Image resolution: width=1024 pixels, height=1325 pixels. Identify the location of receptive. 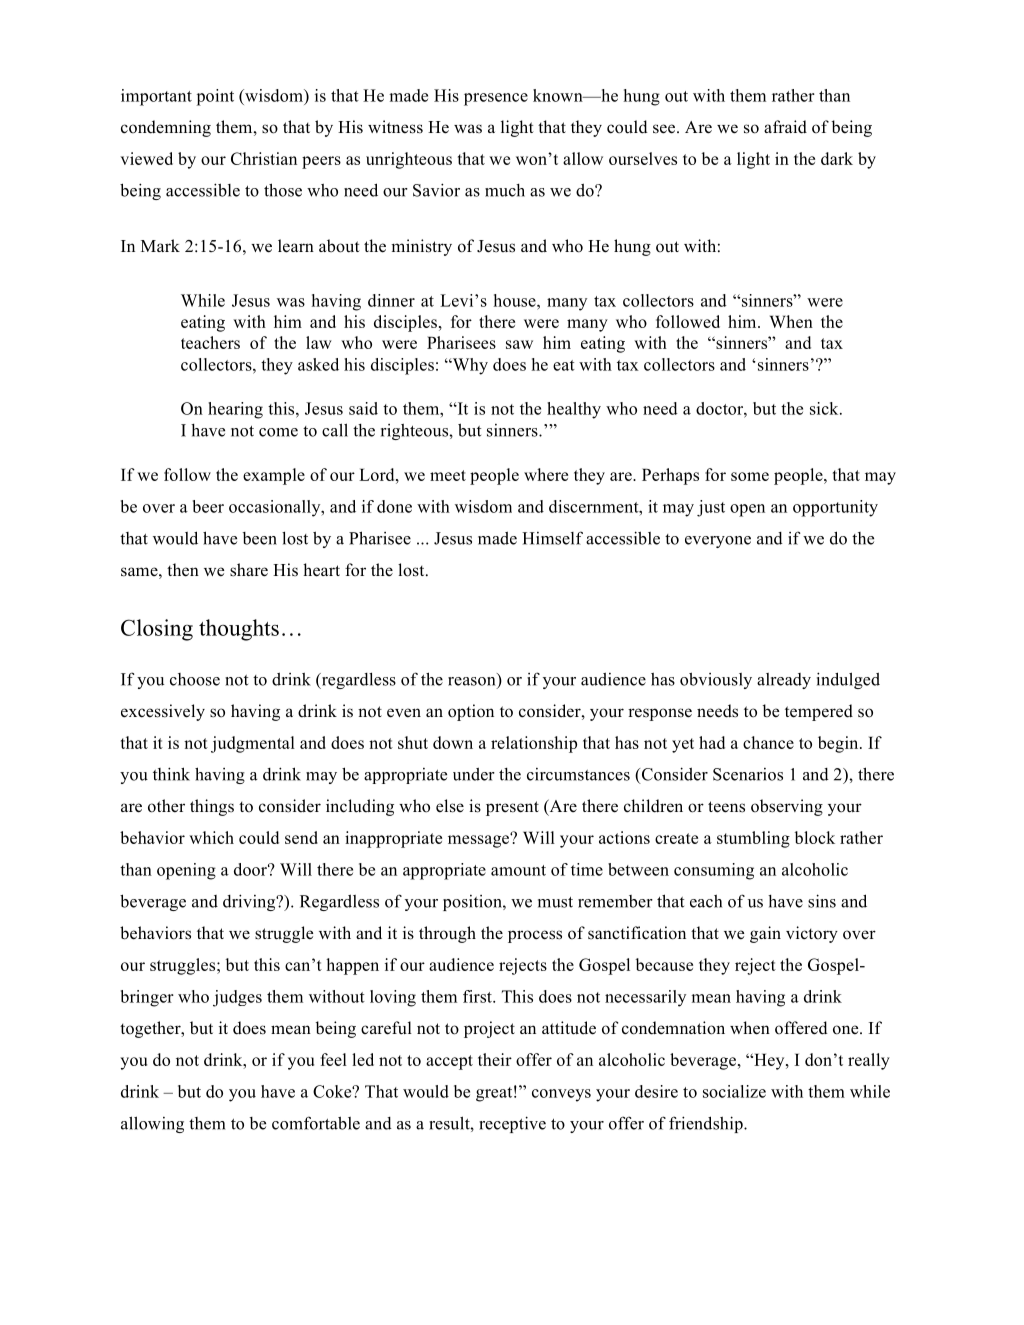
(512, 1124).
